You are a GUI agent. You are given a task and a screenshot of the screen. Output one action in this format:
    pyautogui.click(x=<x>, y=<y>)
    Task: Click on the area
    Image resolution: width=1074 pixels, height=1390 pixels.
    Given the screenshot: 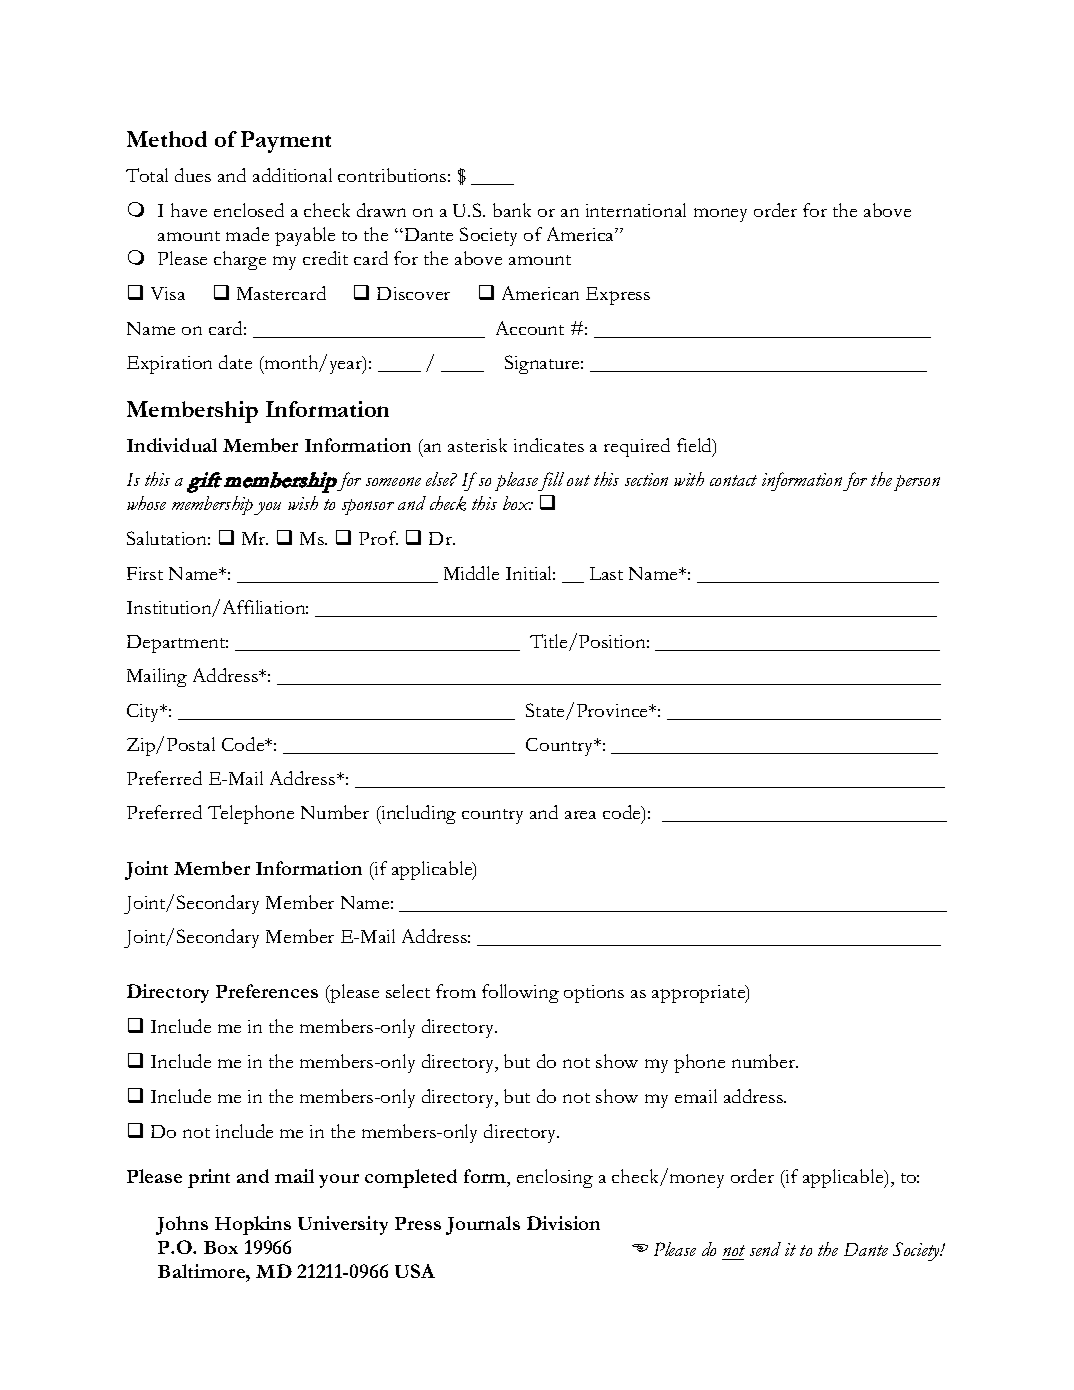 What is the action you would take?
    pyautogui.click(x=580, y=815)
